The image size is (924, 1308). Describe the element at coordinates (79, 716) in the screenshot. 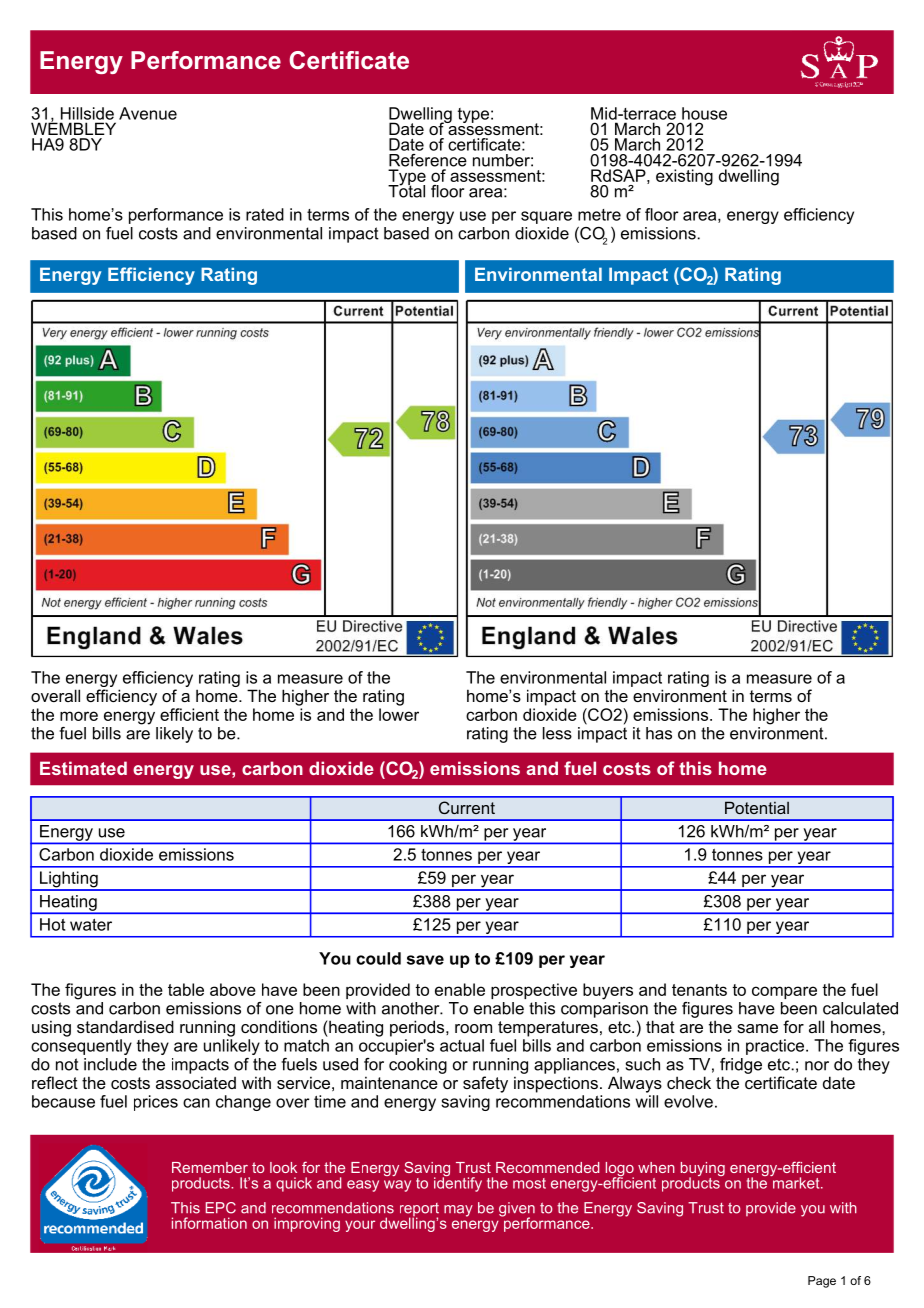

I see `more` at that location.
